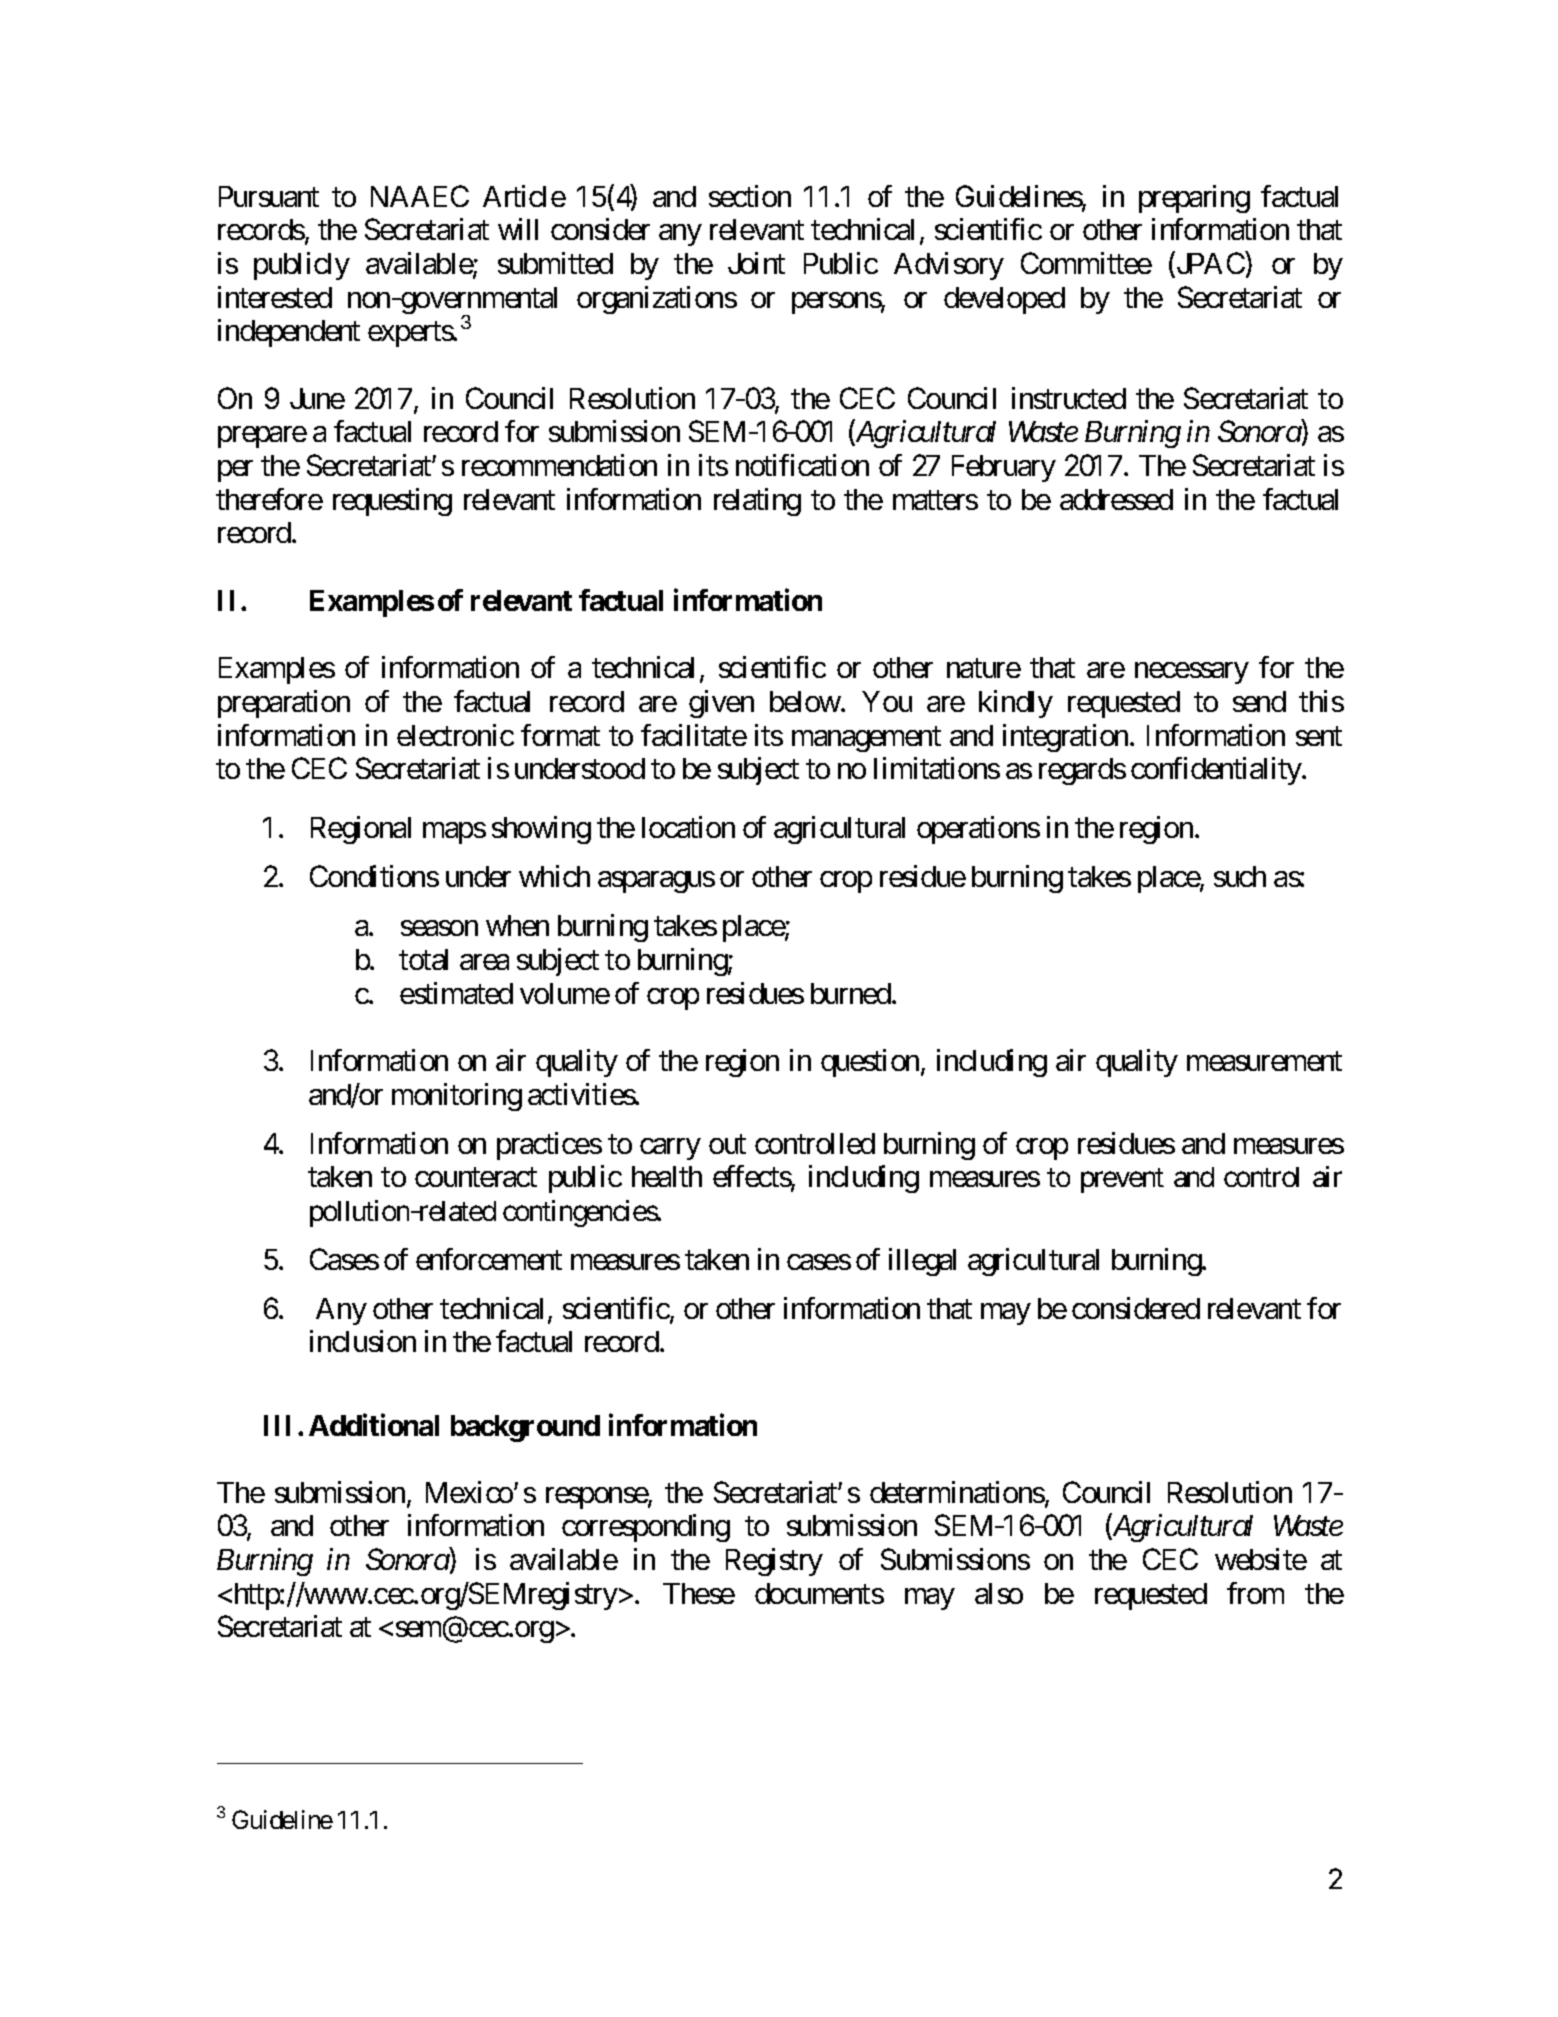  Describe the element at coordinates (922, 1262) in the screenshot. I see `illegal` at that location.
